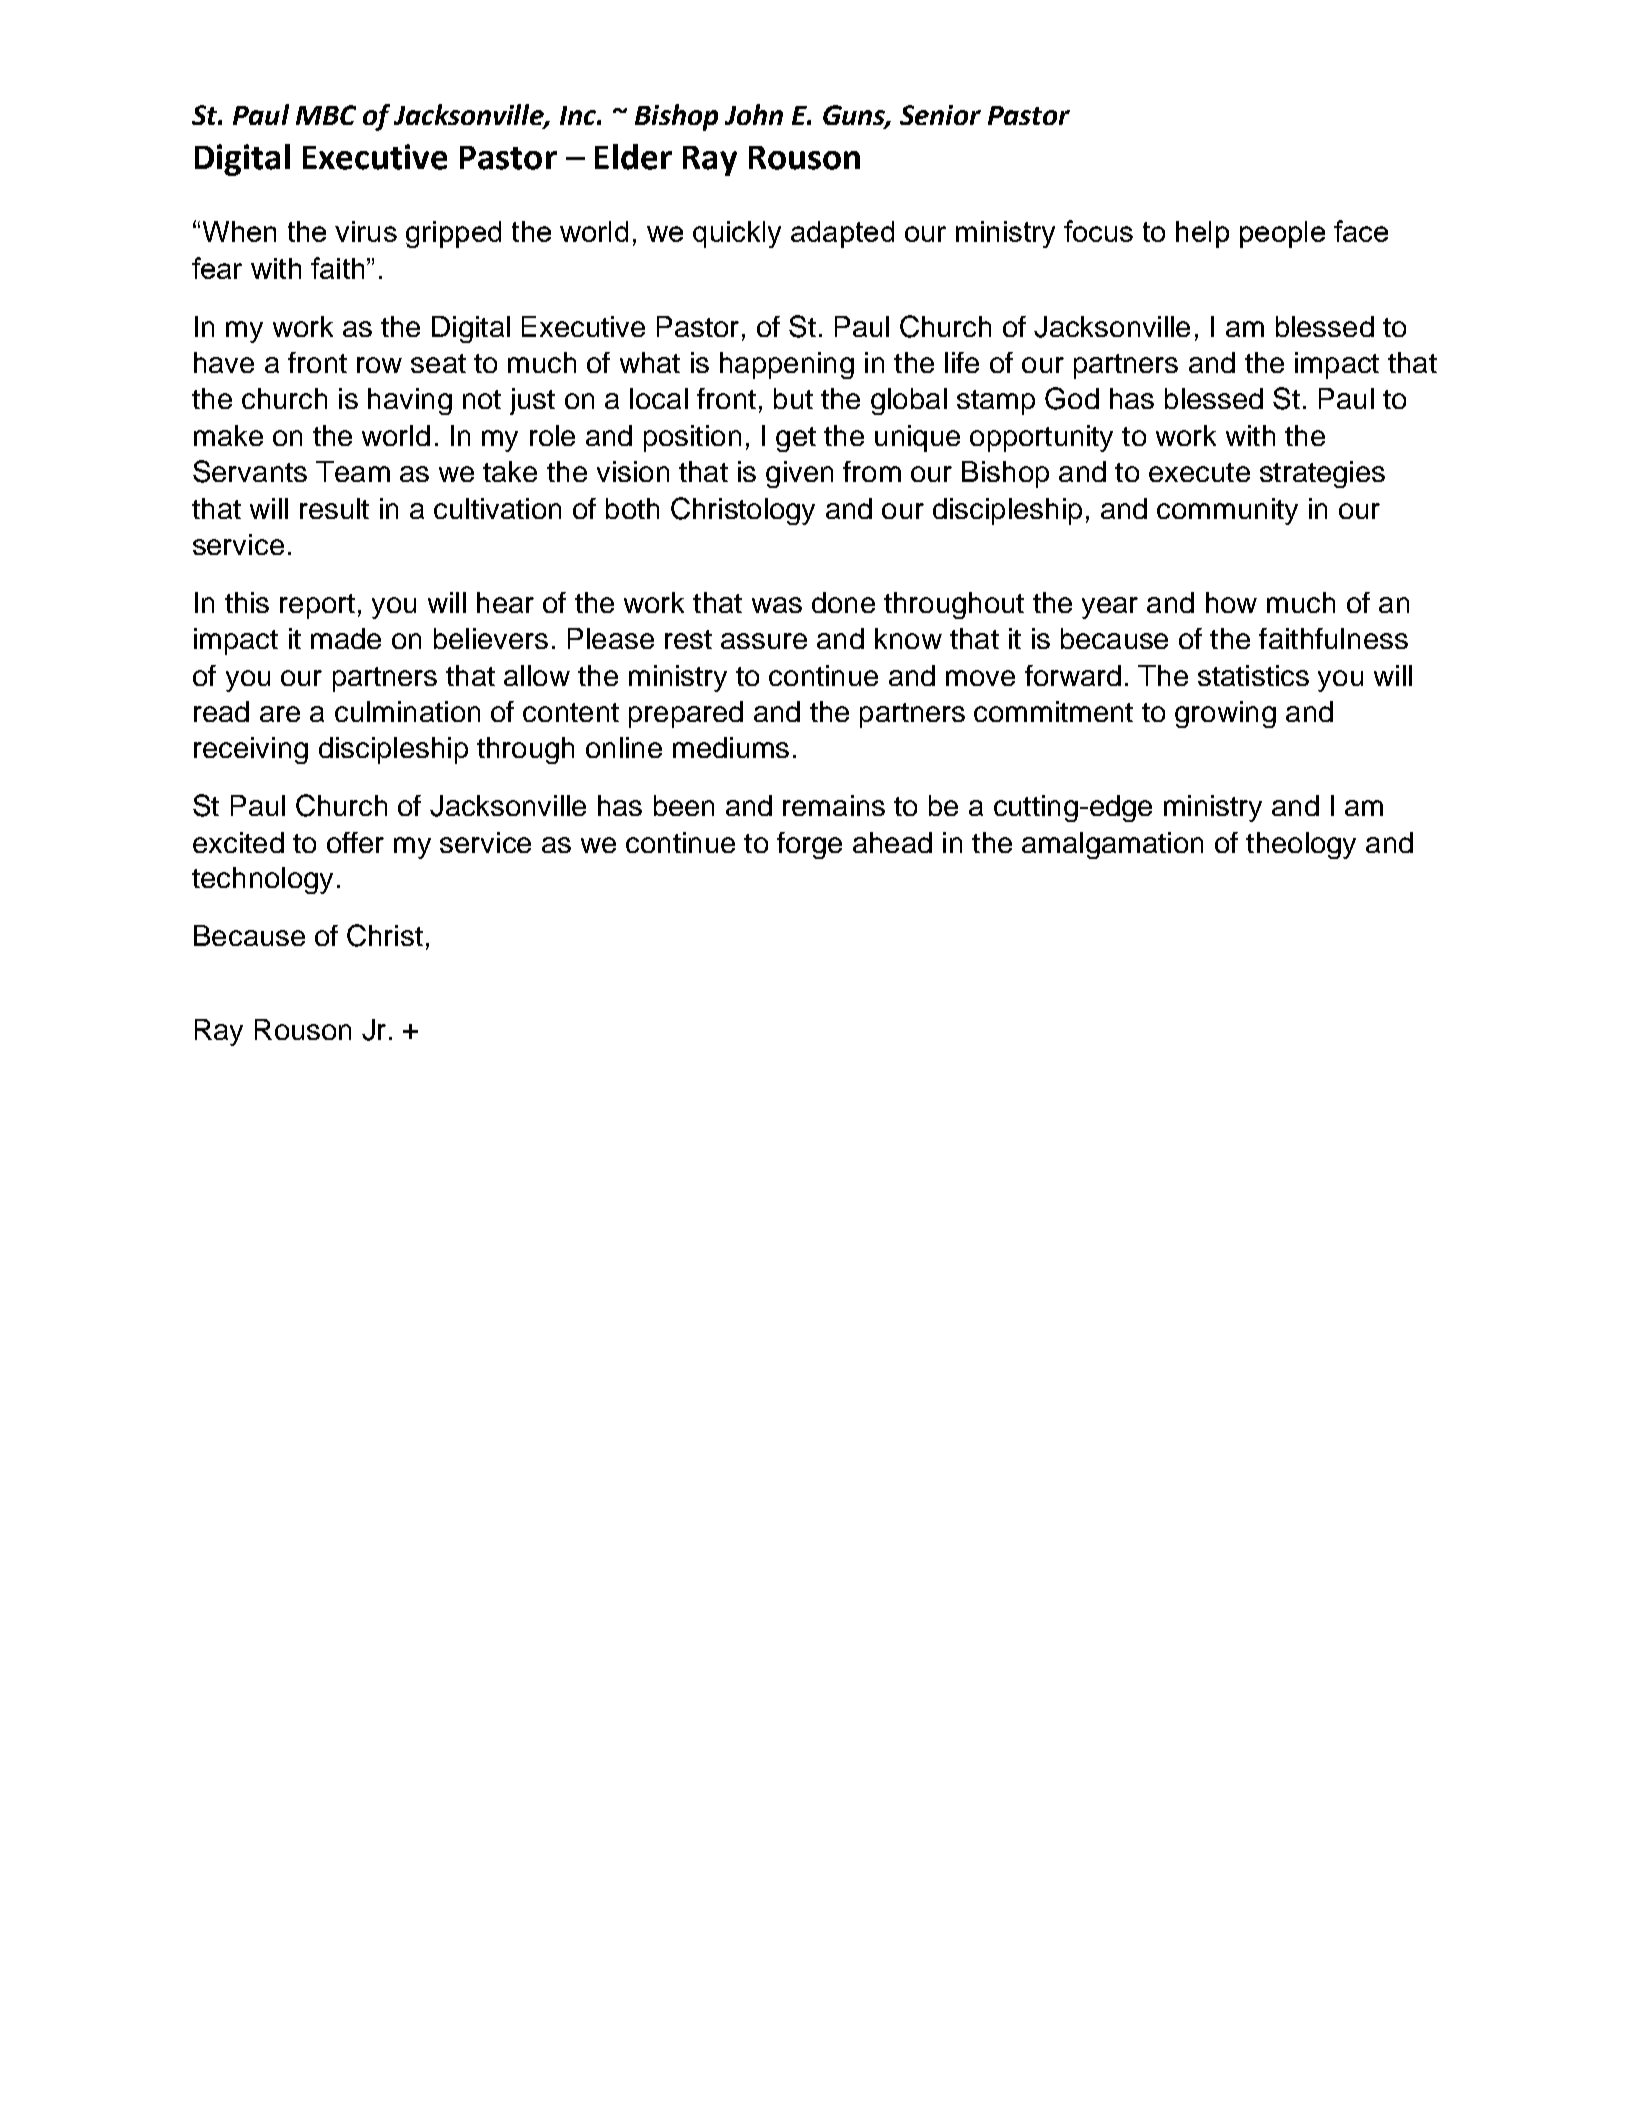 This document has height=2111, width=1631. What do you see at coordinates (1225, 714) in the document?
I see `growing` at bounding box center [1225, 714].
